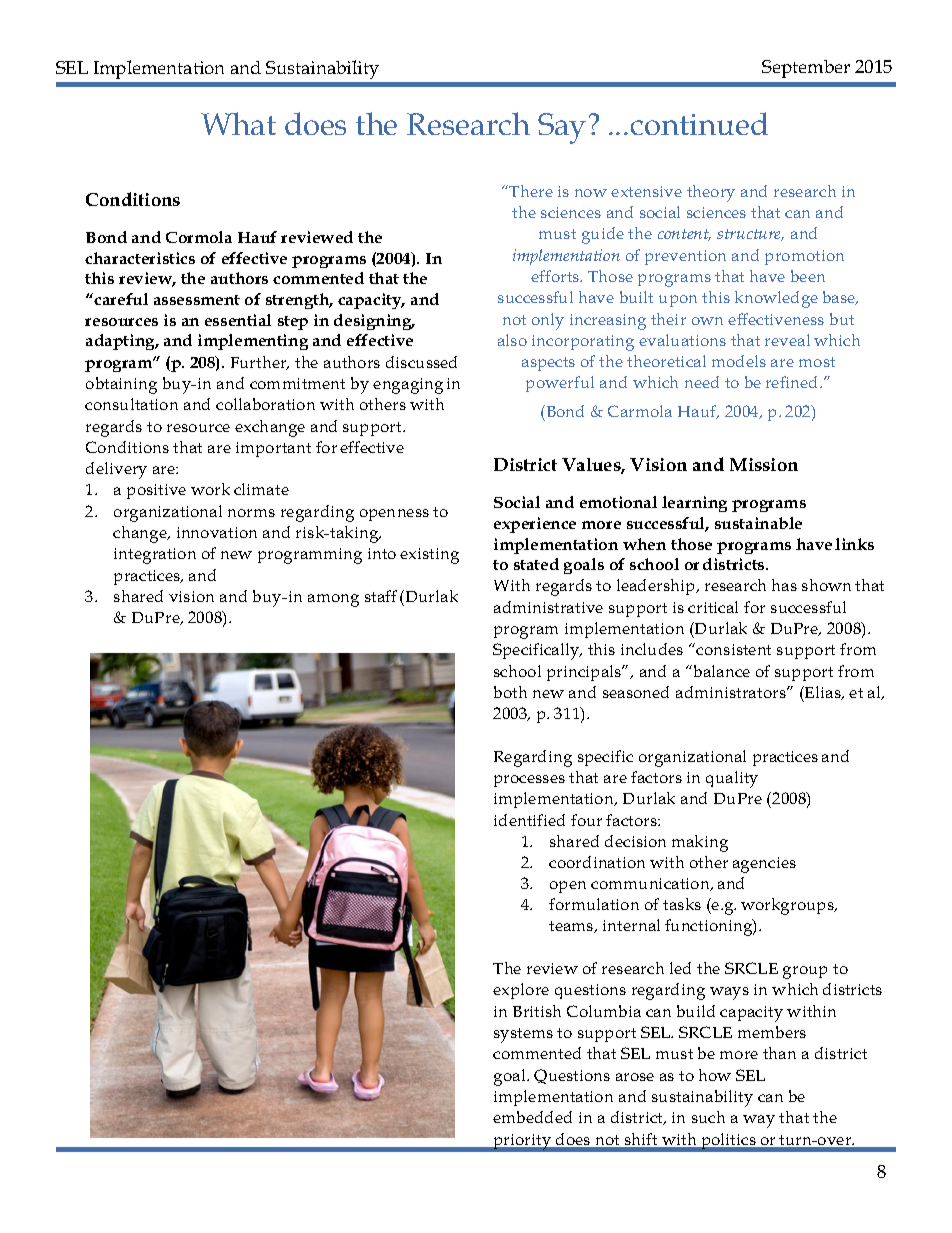 The height and width of the document is (1233, 952). I want to click on systems, so click(523, 1035).
